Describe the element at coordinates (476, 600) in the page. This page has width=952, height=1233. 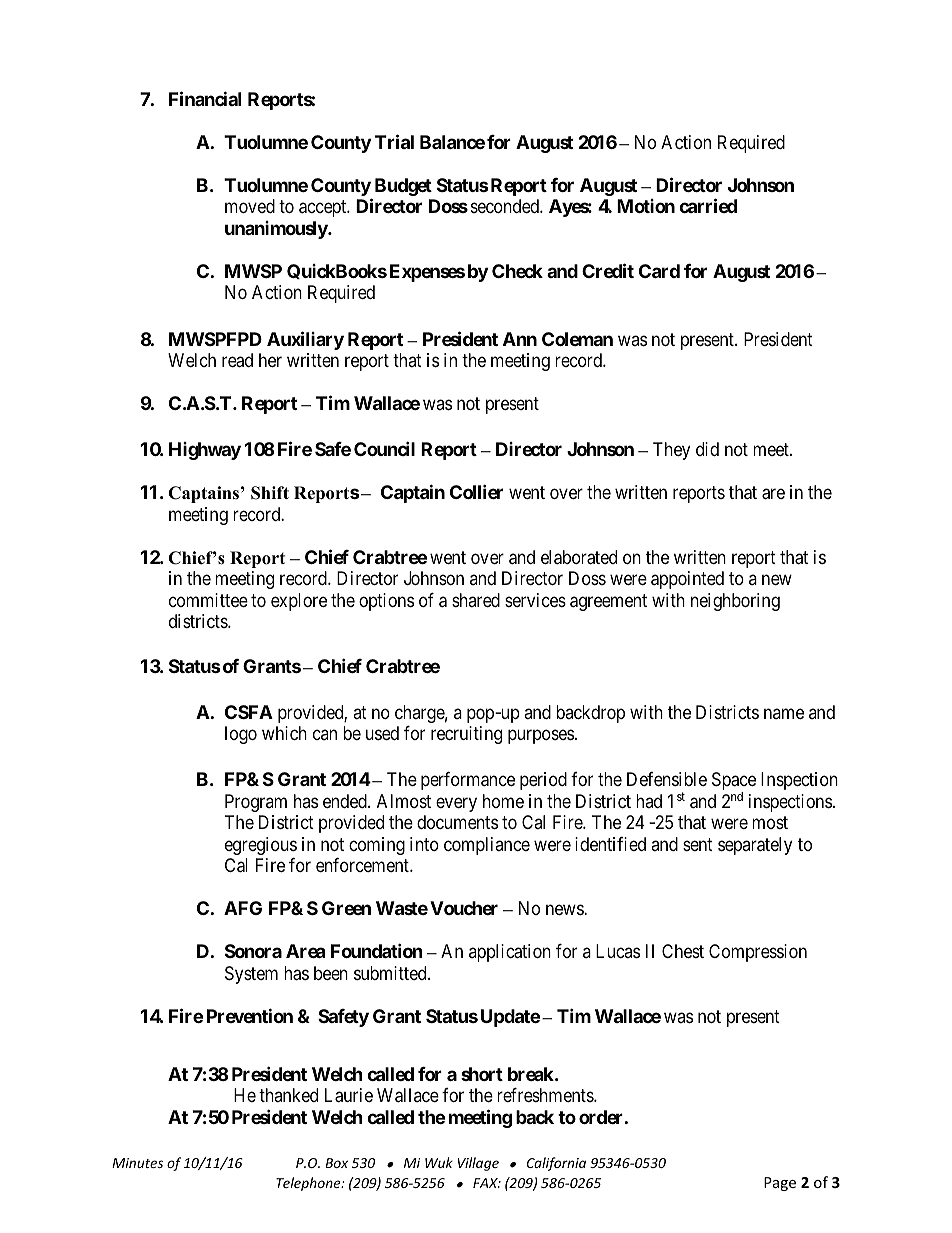
I see `shared` at that location.
